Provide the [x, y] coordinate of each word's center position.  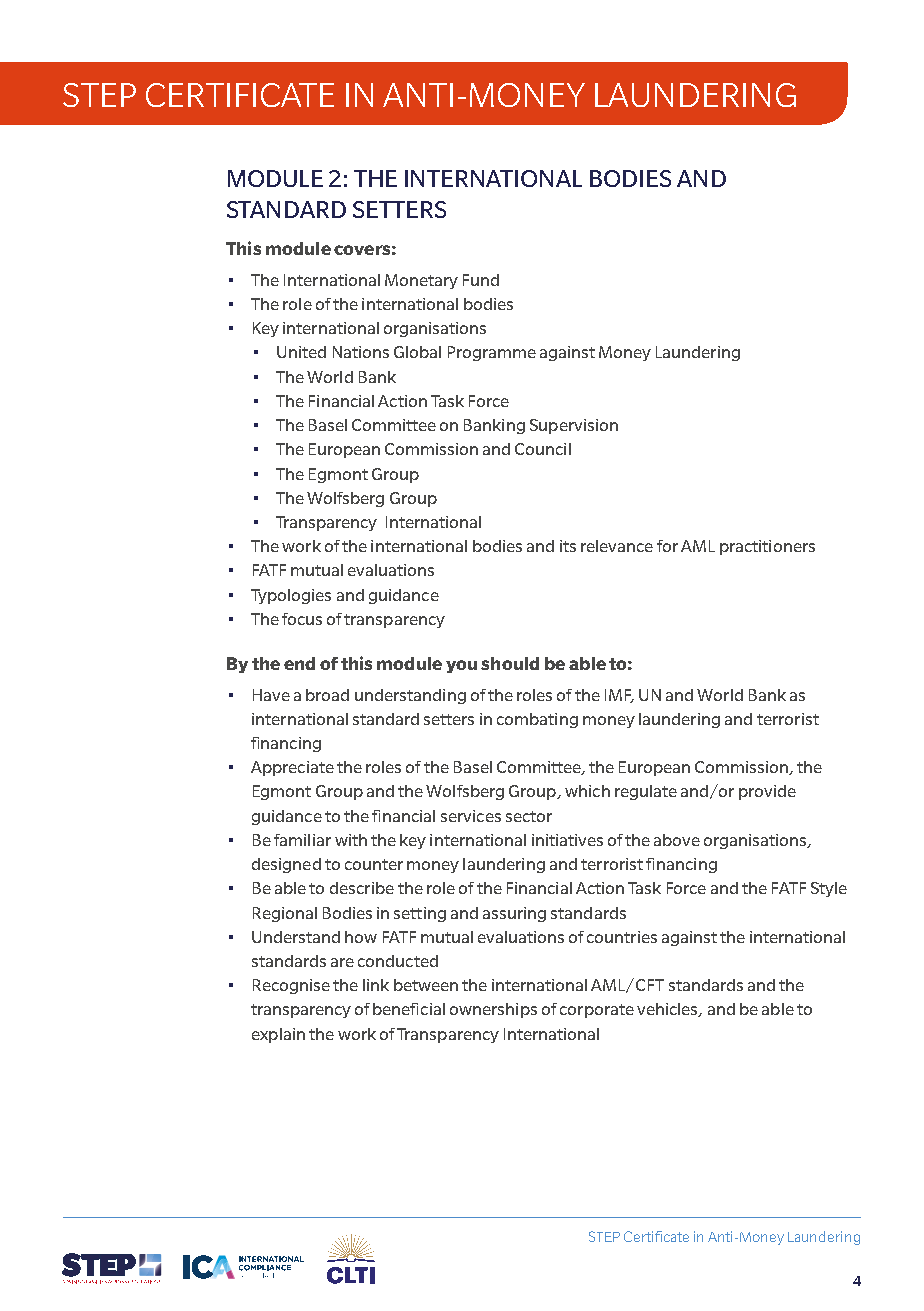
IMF [619, 696]
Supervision [574, 426]
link [376, 985]
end [299, 663]
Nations [361, 352]
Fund [481, 280]
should [510, 663]
